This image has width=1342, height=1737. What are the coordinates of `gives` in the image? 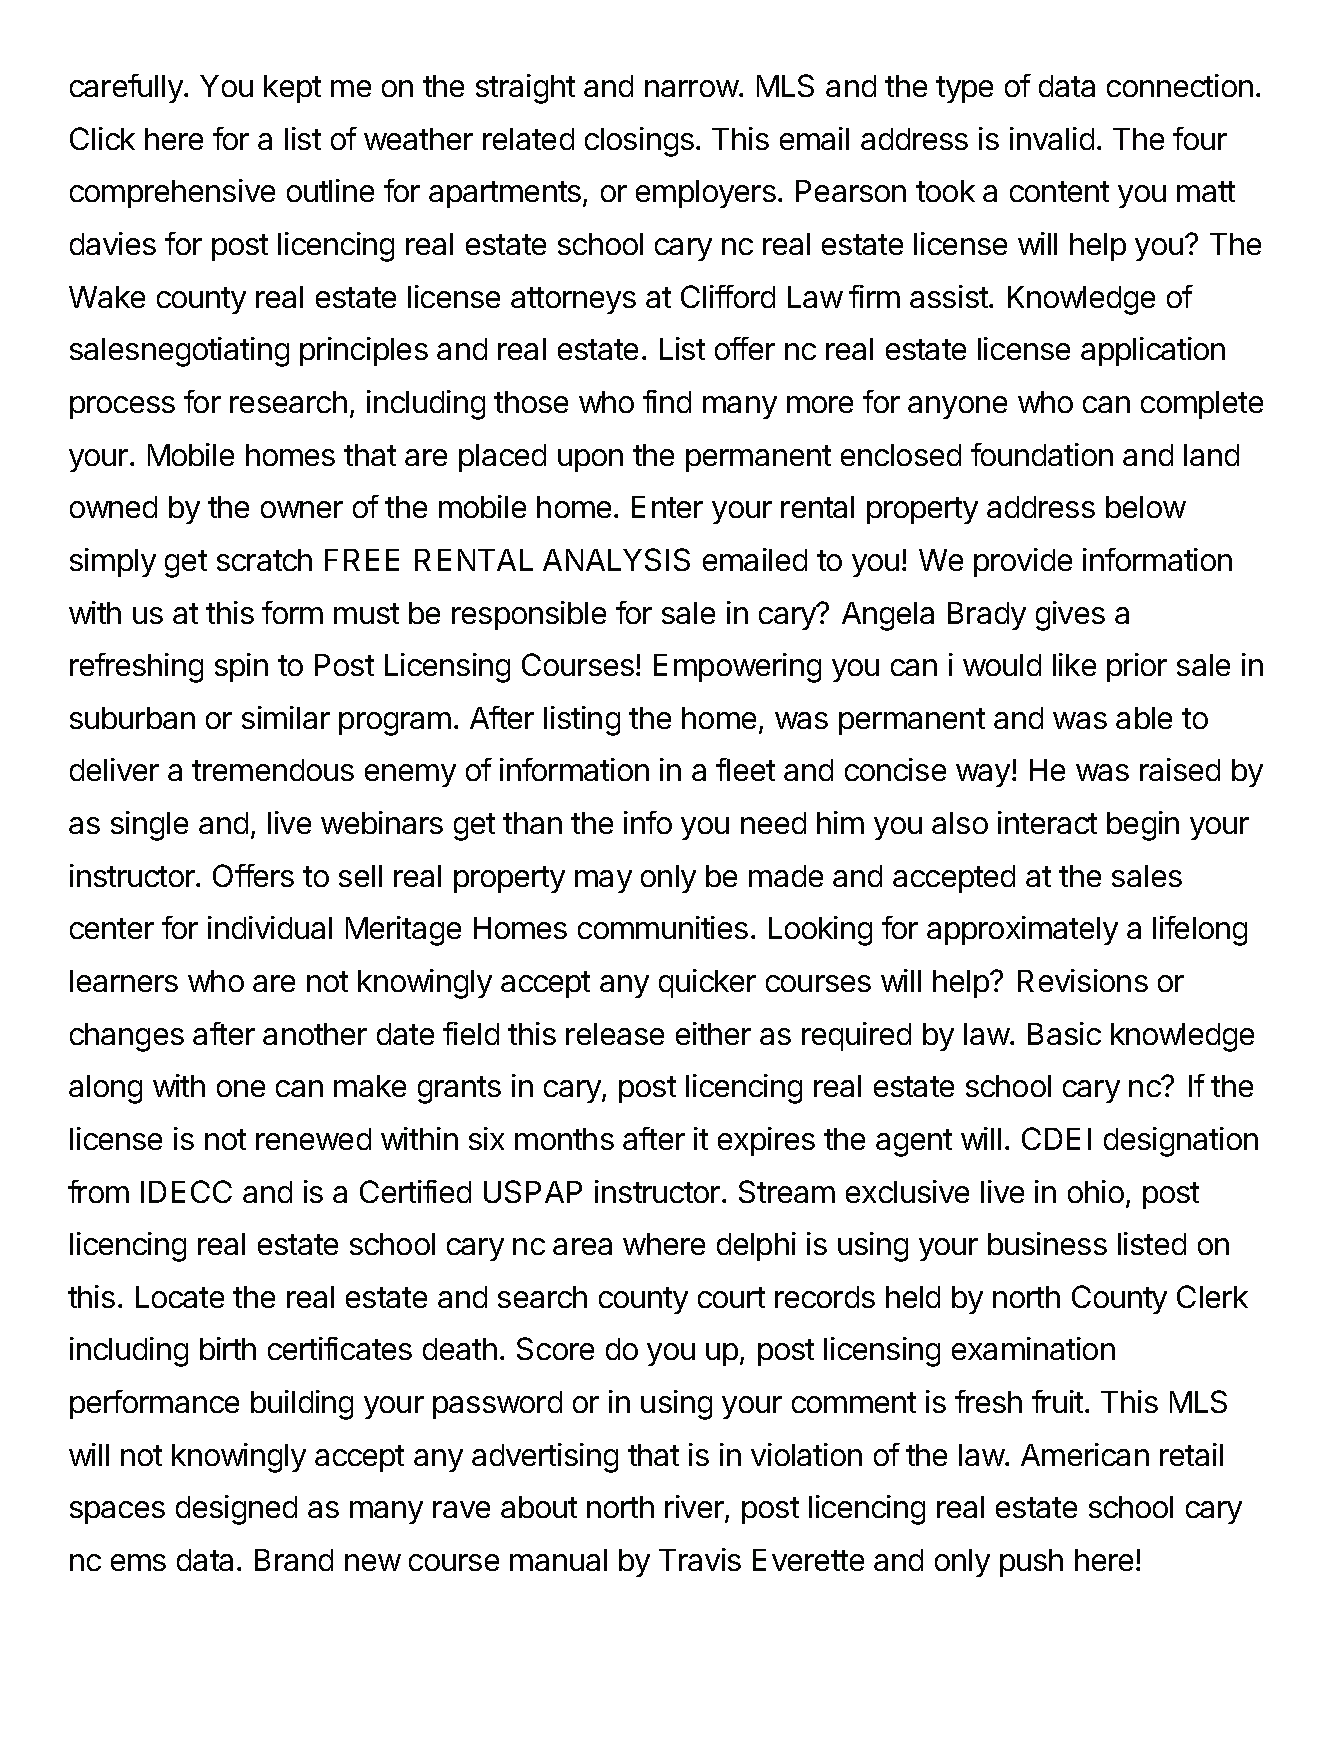 It's located at (1070, 616).
